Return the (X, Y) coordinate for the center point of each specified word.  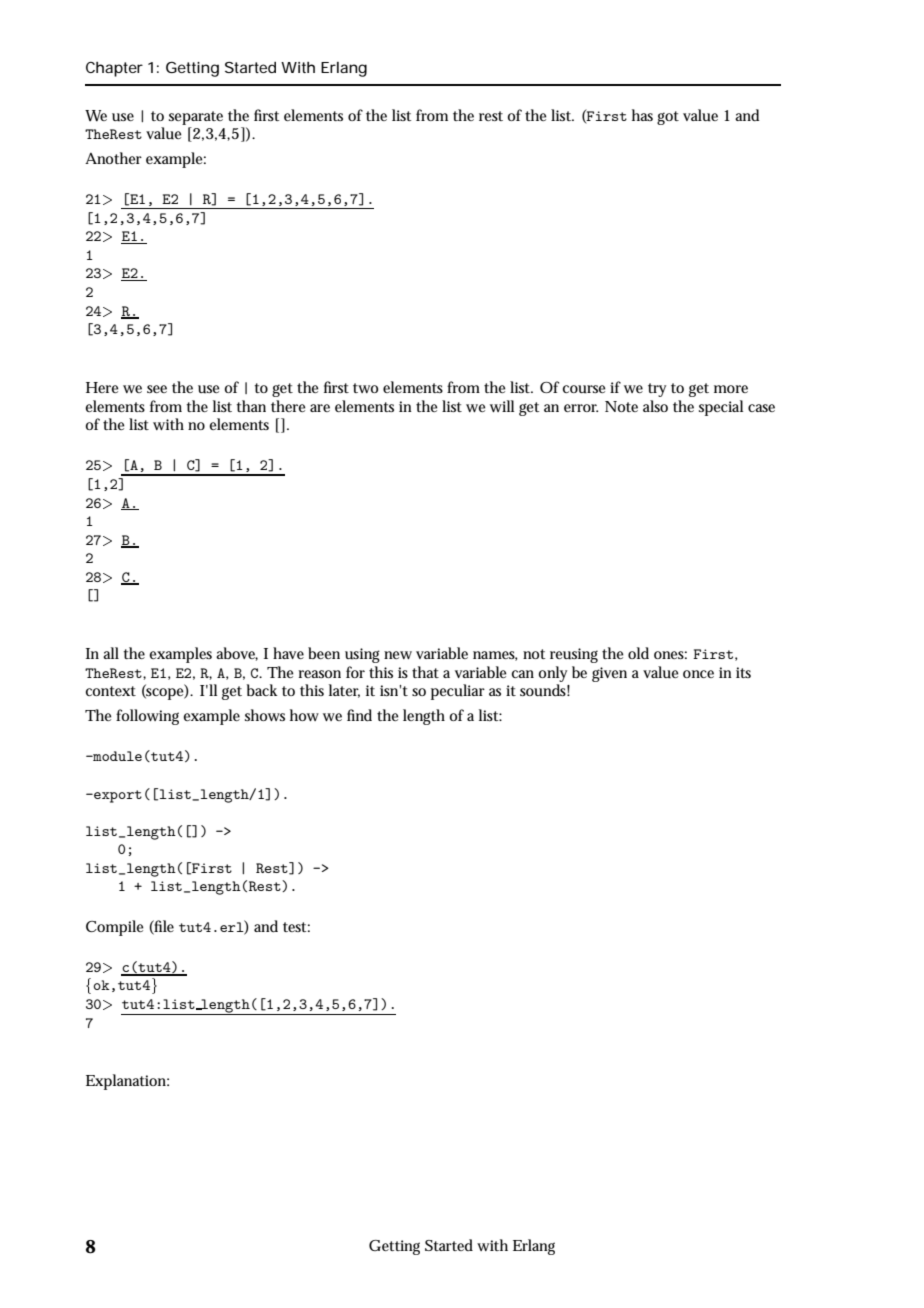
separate (196, 118)
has (642, 115)
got (668, 118)
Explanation (127, 1082)
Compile (114, 928)
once (698, 674)
